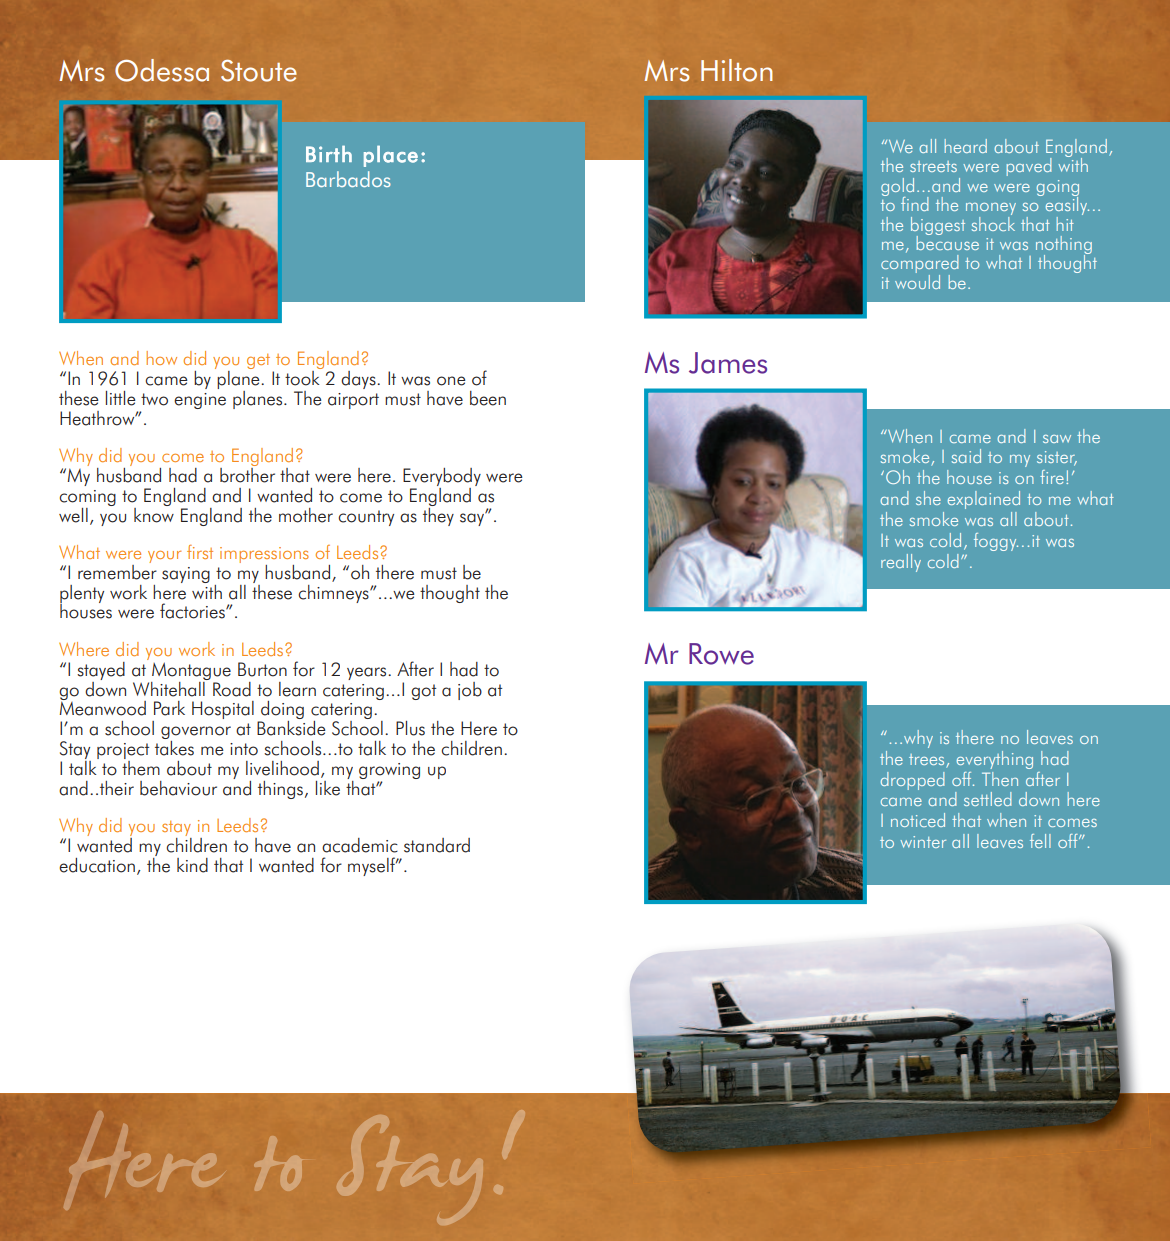 This image has width=1170, height=1241. I want to click on Everybody, so click(442, 477).
